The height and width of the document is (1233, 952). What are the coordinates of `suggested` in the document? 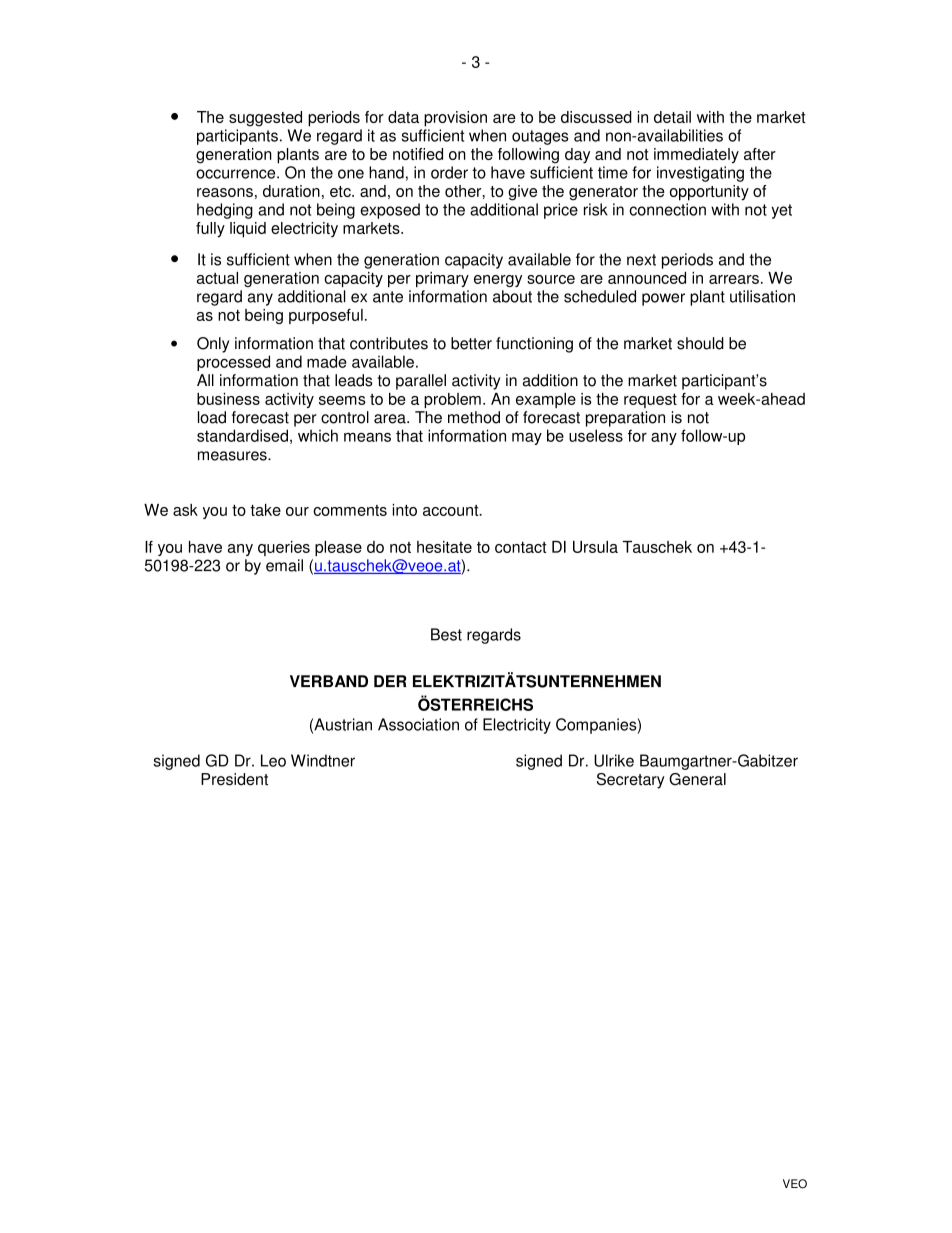 It's located at (265, 119).
